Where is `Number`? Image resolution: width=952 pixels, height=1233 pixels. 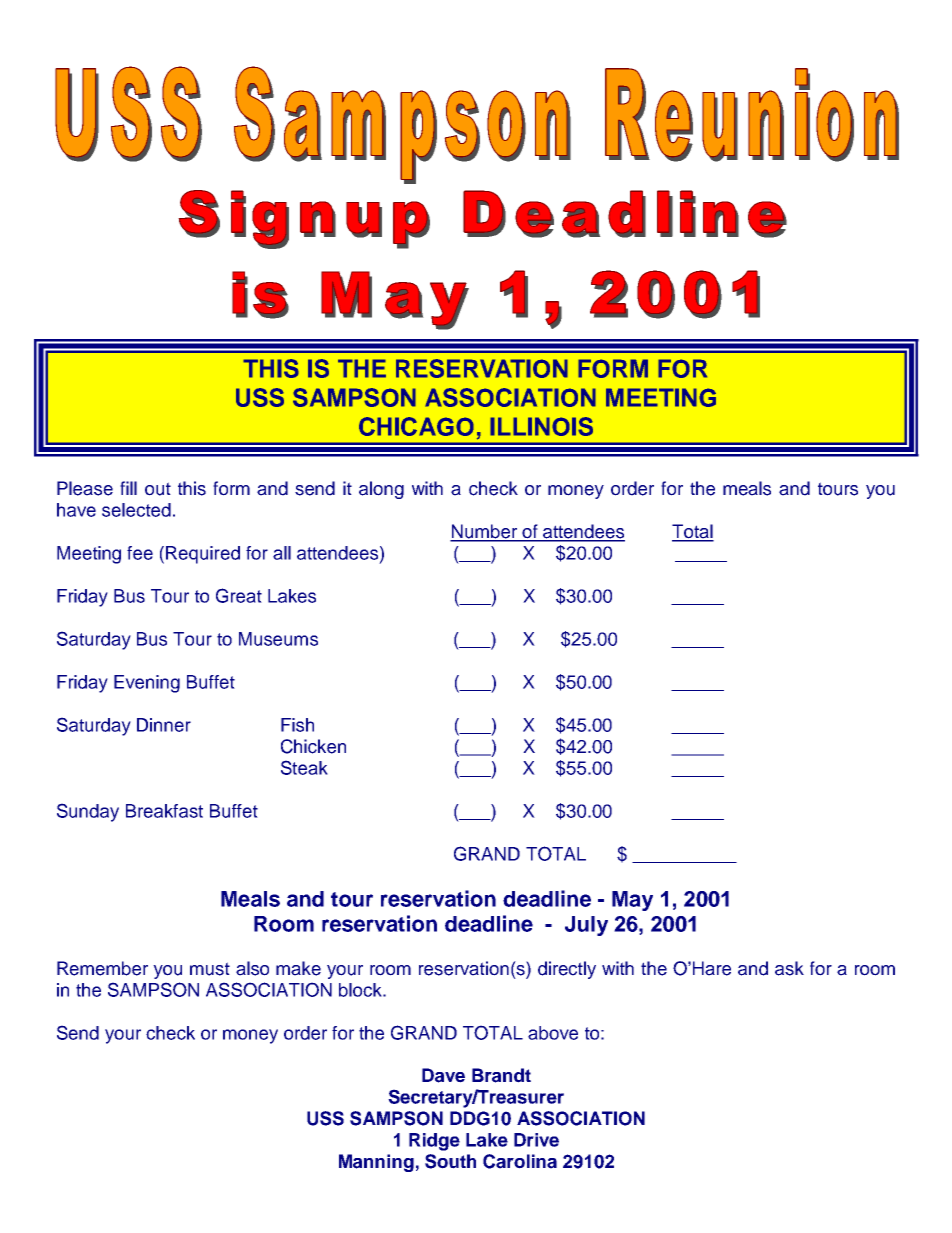 Number is located at coordinates (484, 532).
